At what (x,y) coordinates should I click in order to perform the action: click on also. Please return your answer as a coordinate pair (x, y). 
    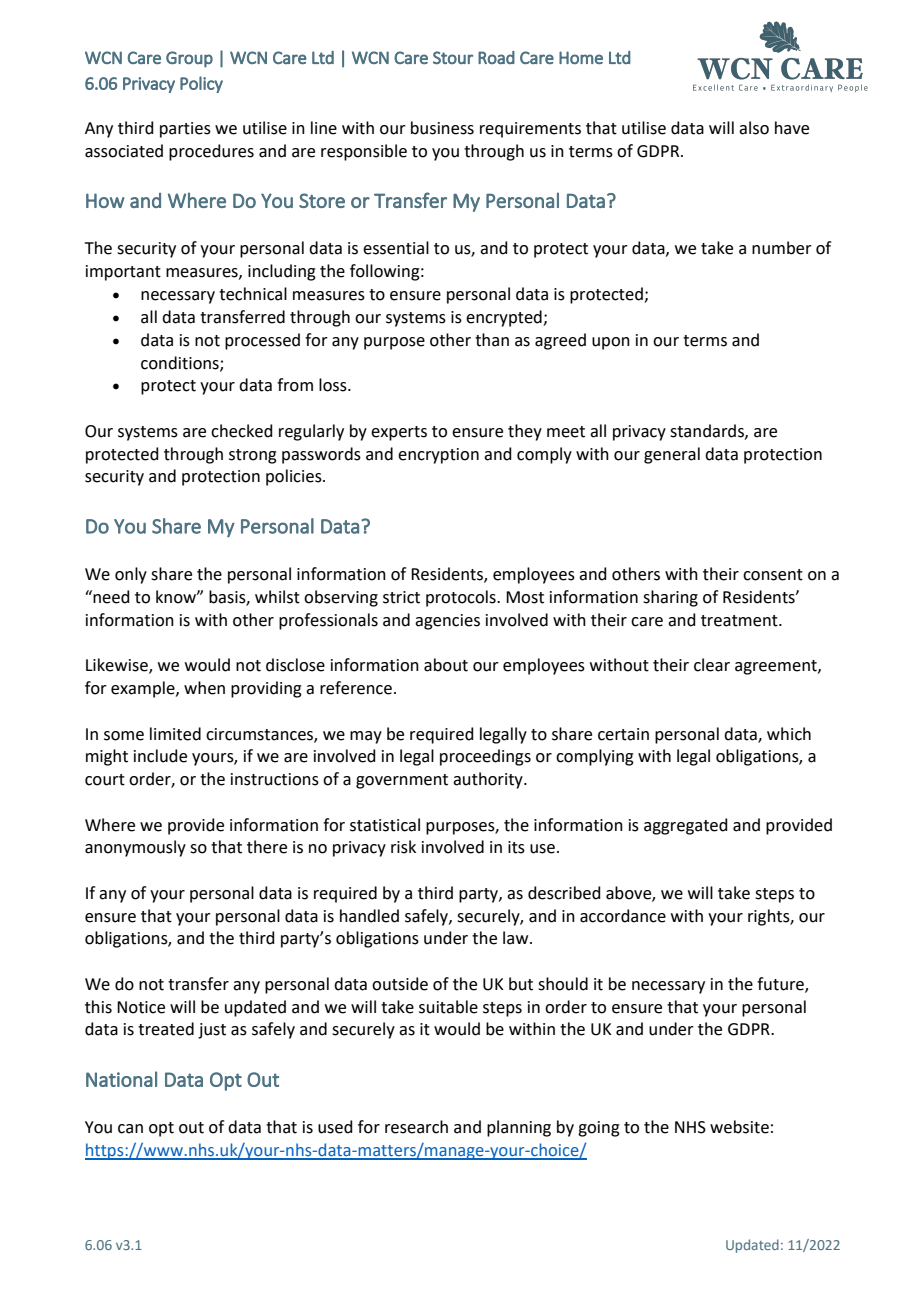
    Looking at the image, I should click on (754, 128).
